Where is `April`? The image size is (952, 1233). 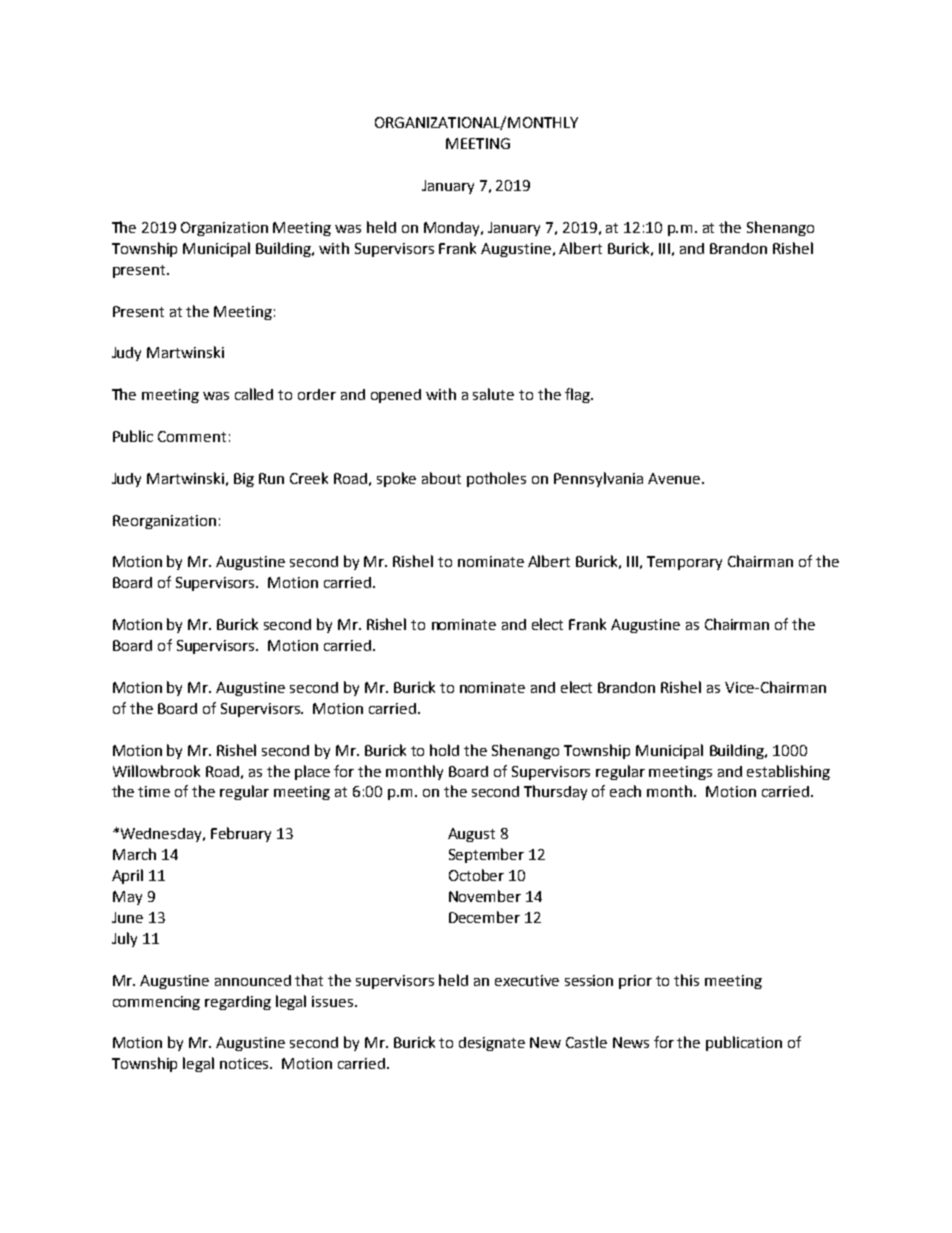
April is located at coordinates (127, 876).
